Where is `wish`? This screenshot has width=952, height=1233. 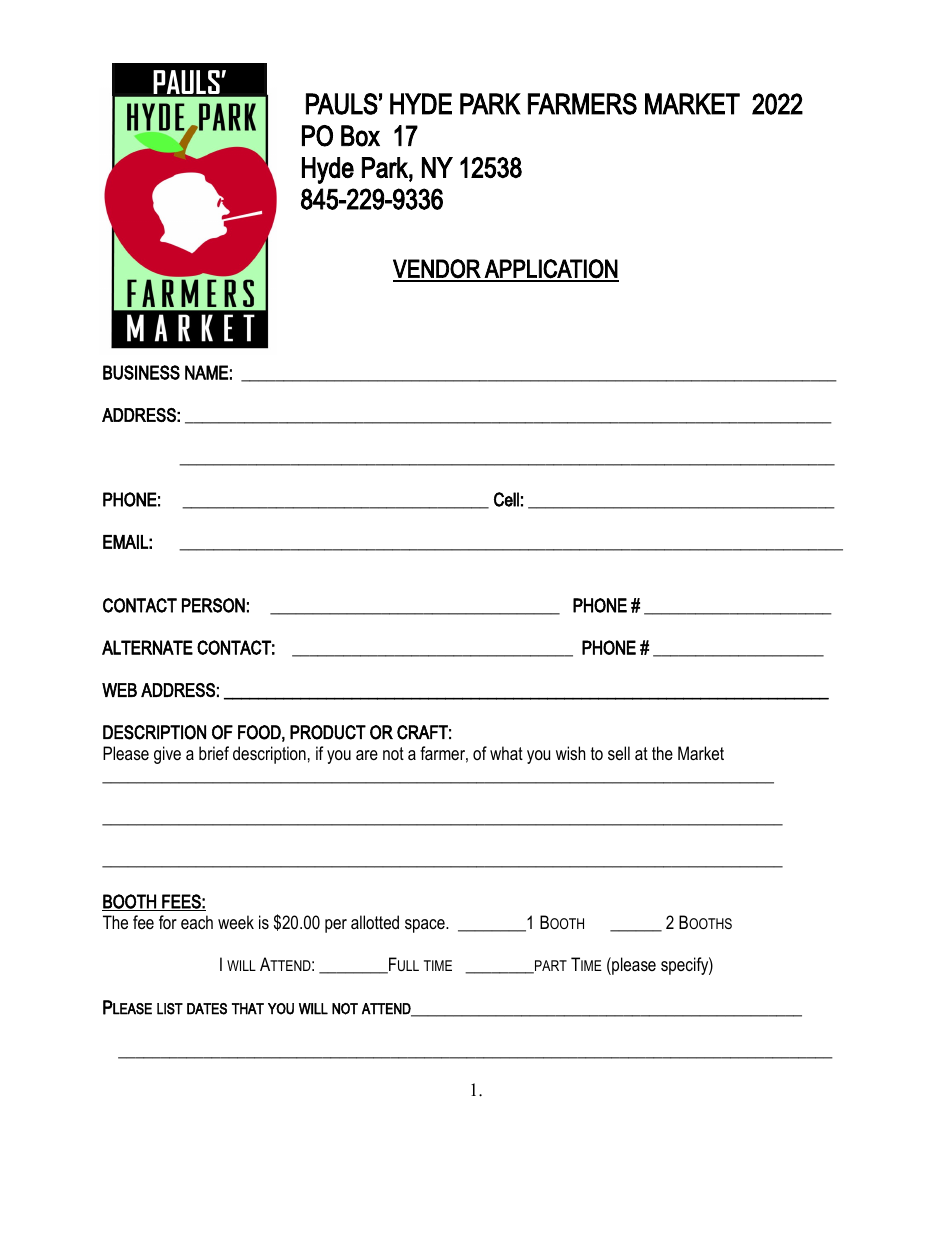
wish is located at coordinates (570, 753).
